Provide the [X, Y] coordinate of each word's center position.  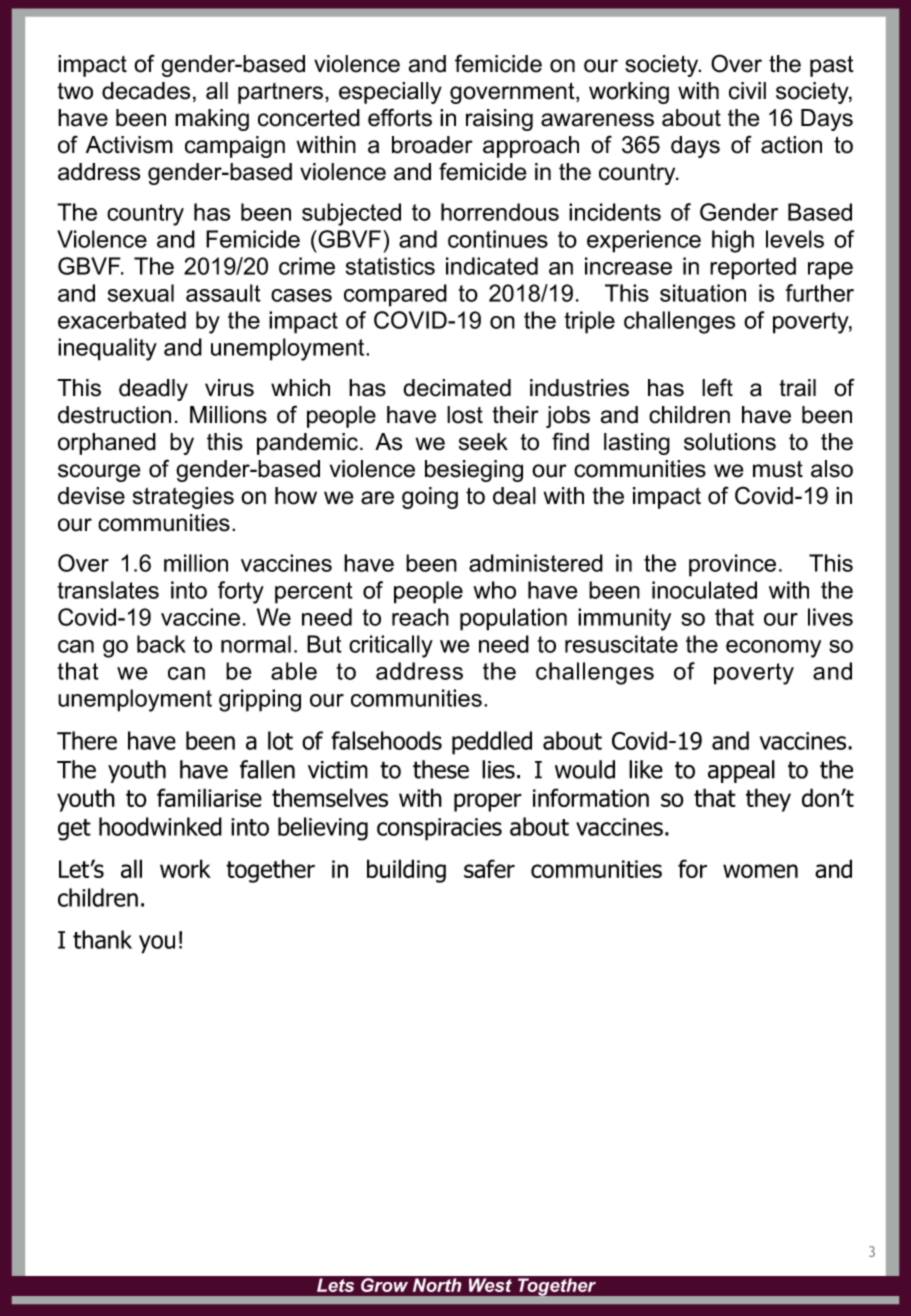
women [760, 871]
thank [102, 939]
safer [489, 868]
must [778, 469]
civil [747, 91]
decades [146, 91]
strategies [183, 498]
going [430, 498]
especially [390, 93]
